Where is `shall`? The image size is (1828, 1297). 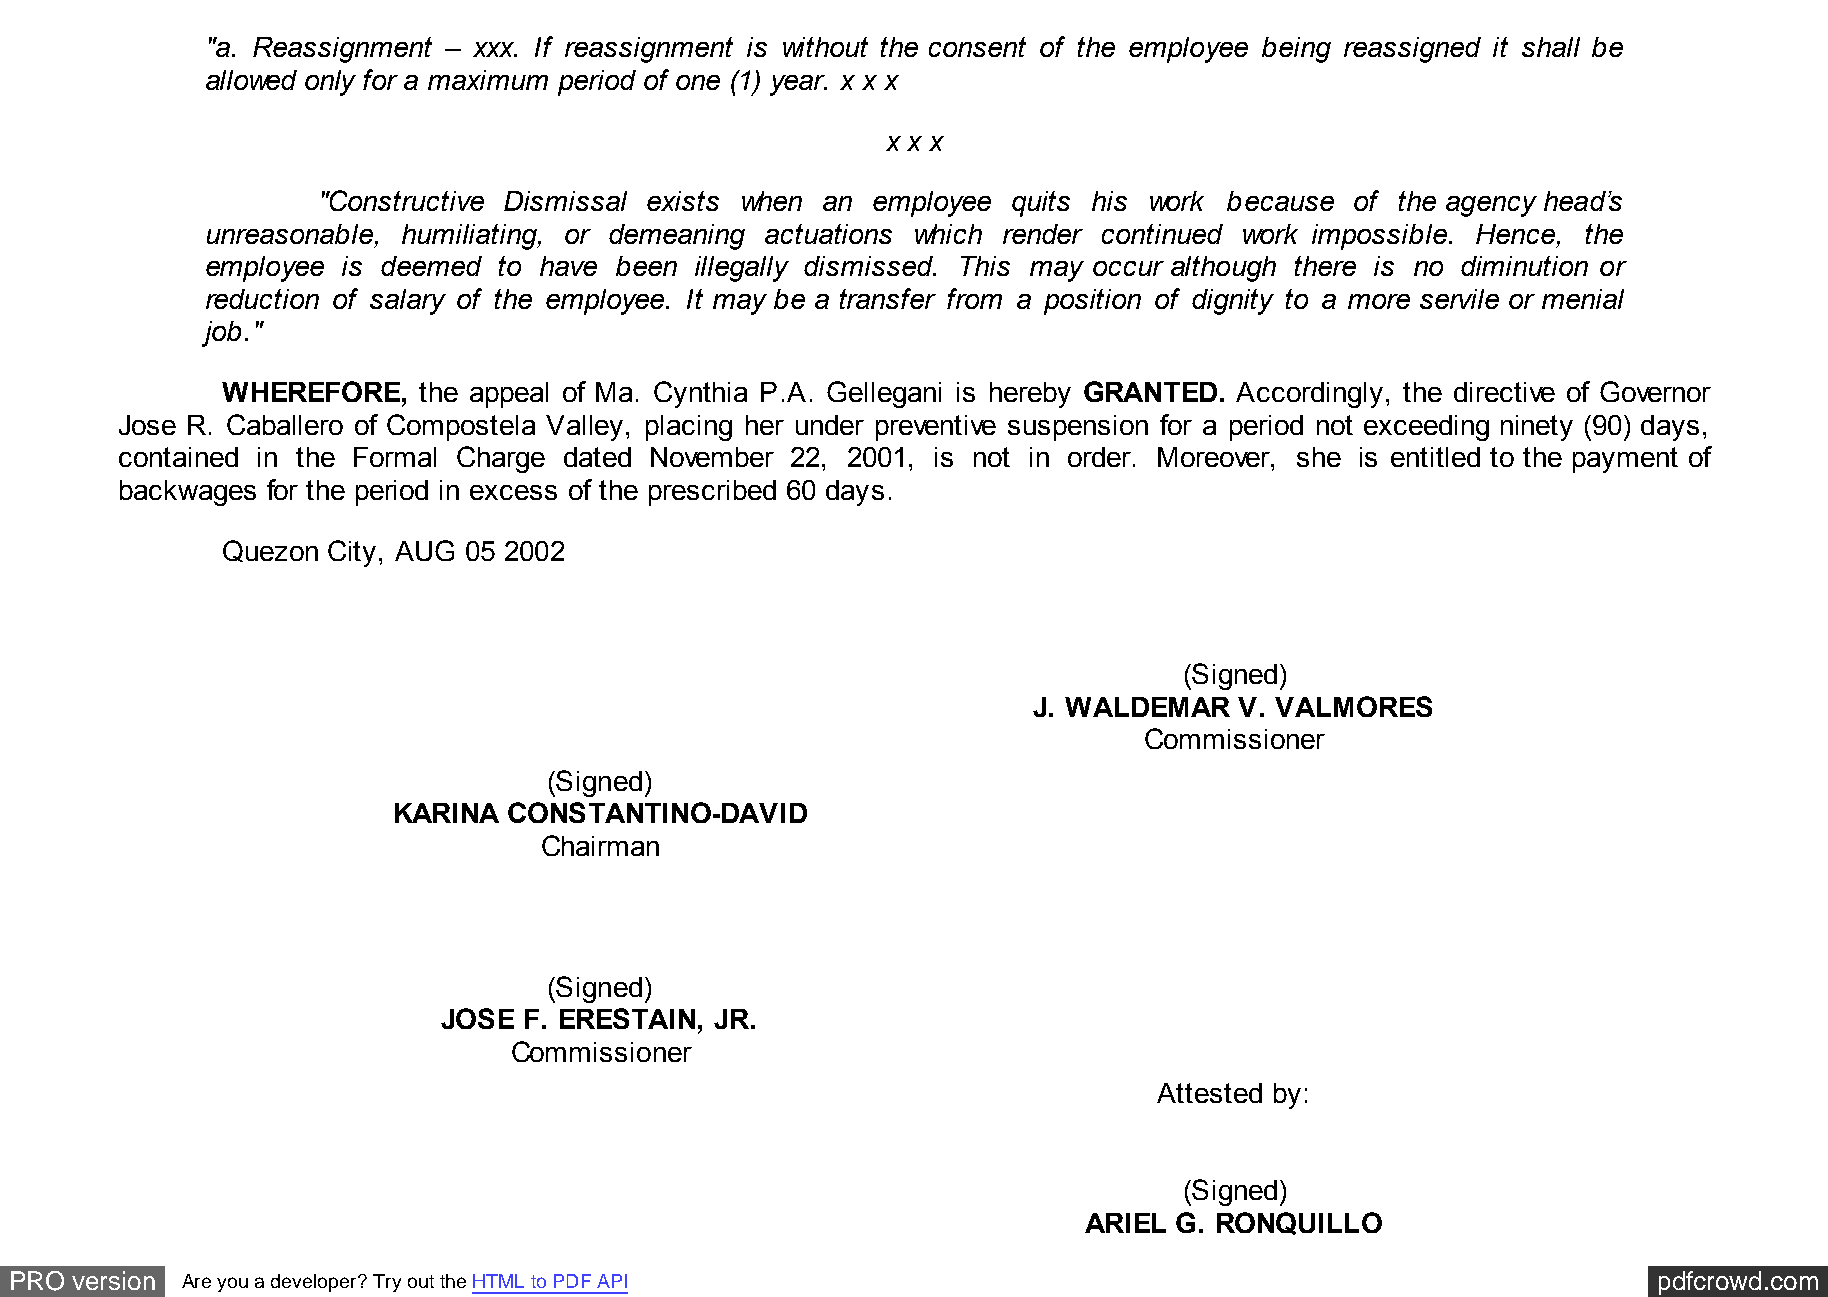
shall is located at coordinates (1551, 47).
